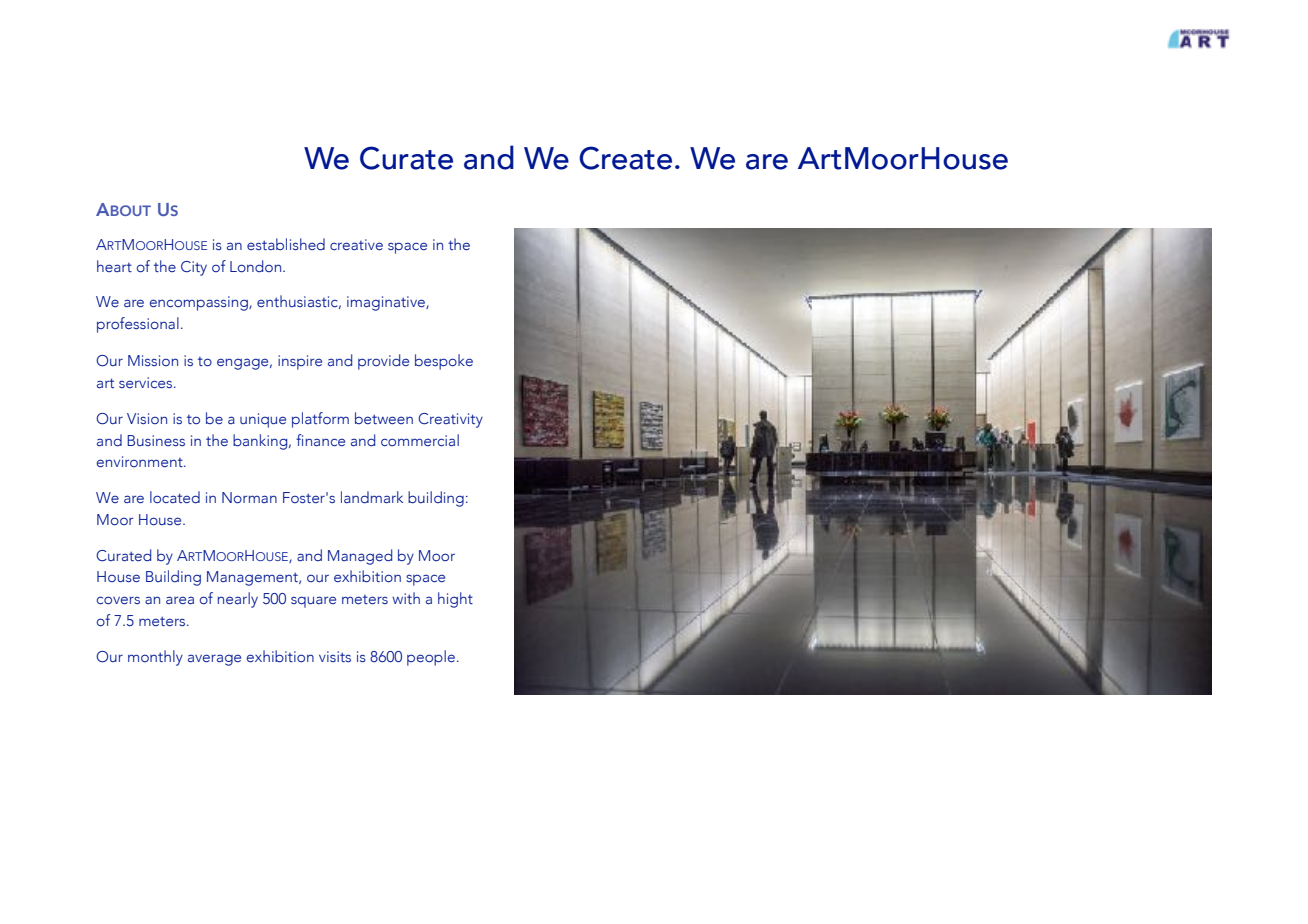  What do you see at coordinates (286, 244) in the screenshot?
I see `established` at bounding box center [286, 244].
